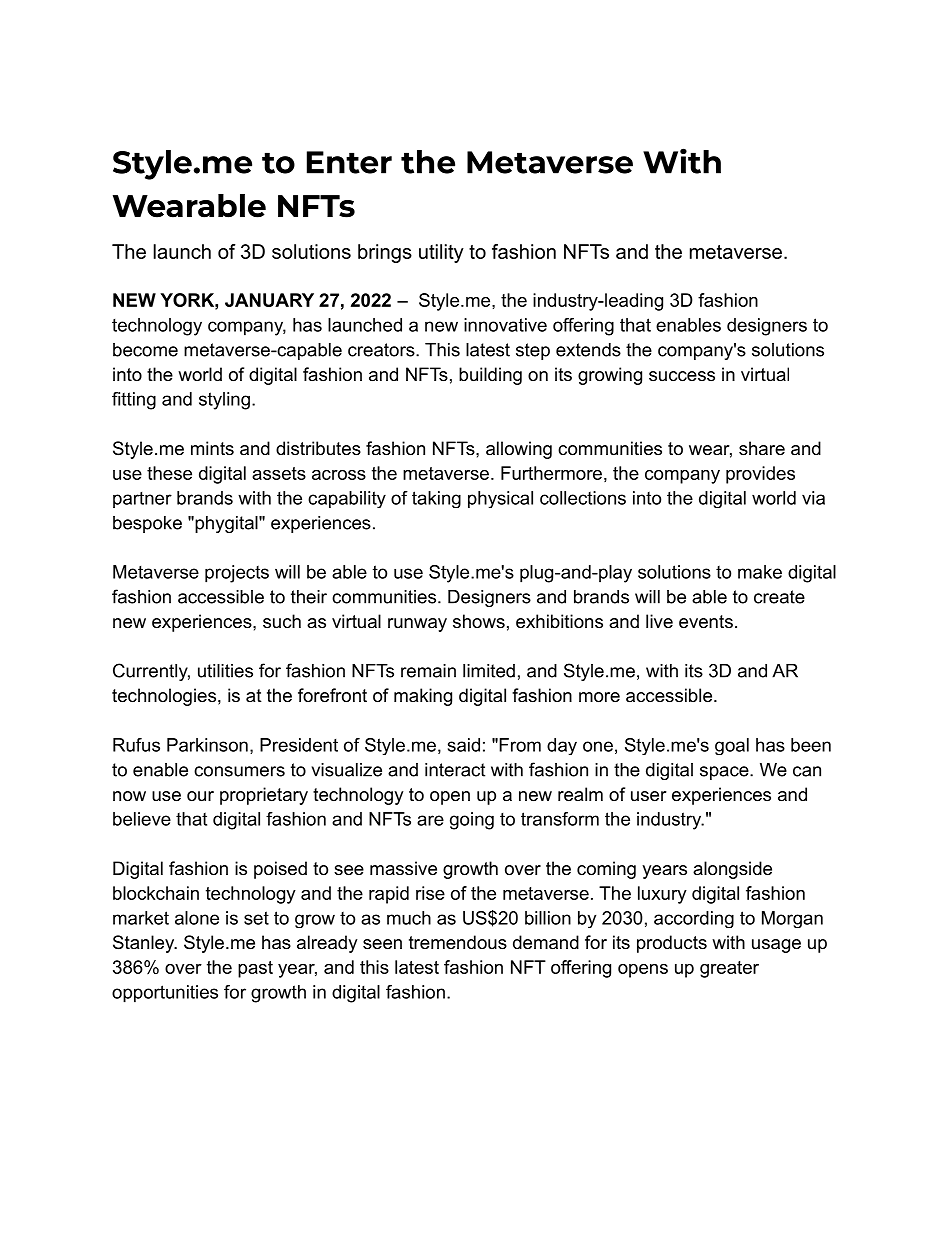  I want to click on utility, so click(441, 253).
